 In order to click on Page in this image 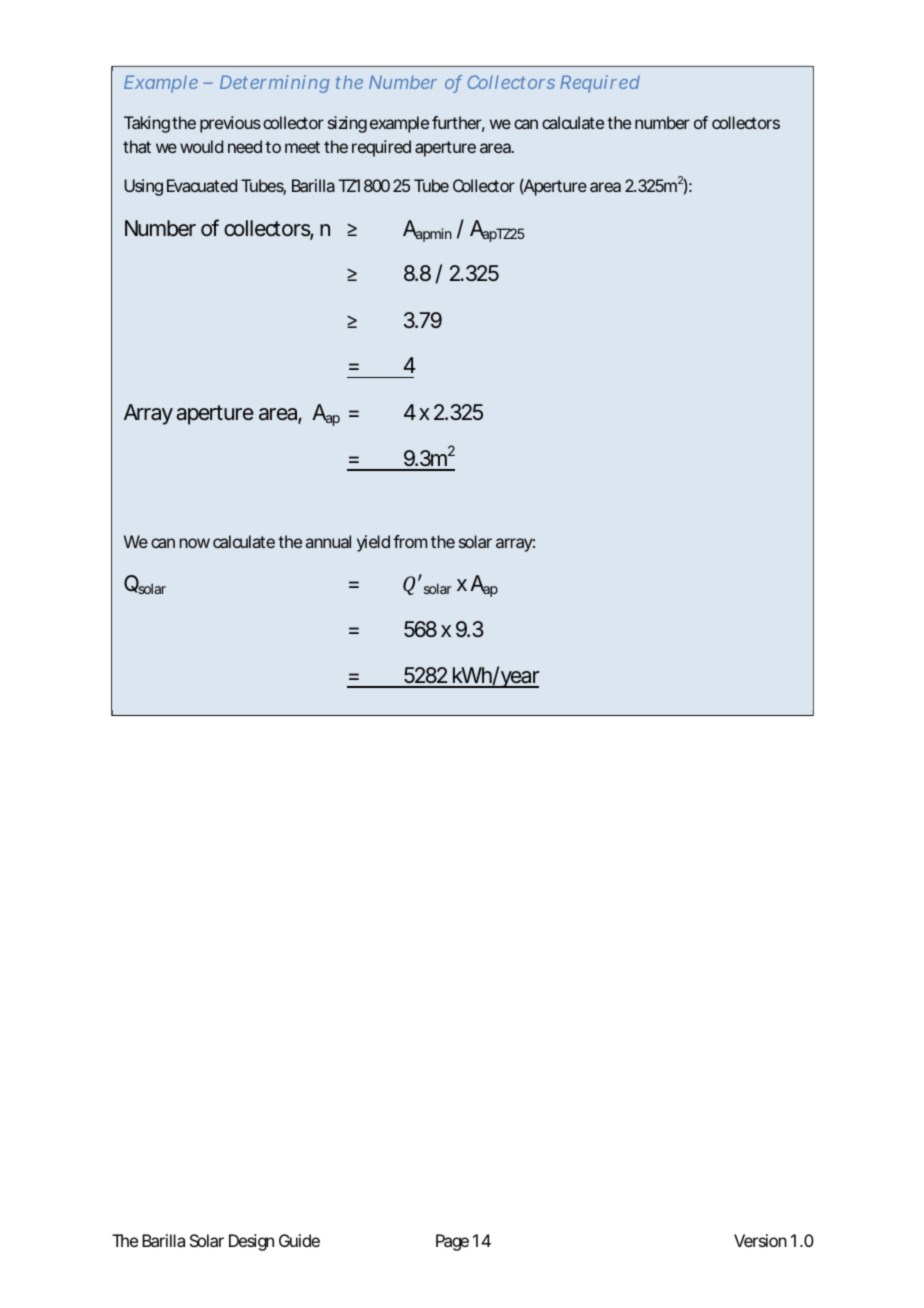, I will do `click(452, 1242)`.
